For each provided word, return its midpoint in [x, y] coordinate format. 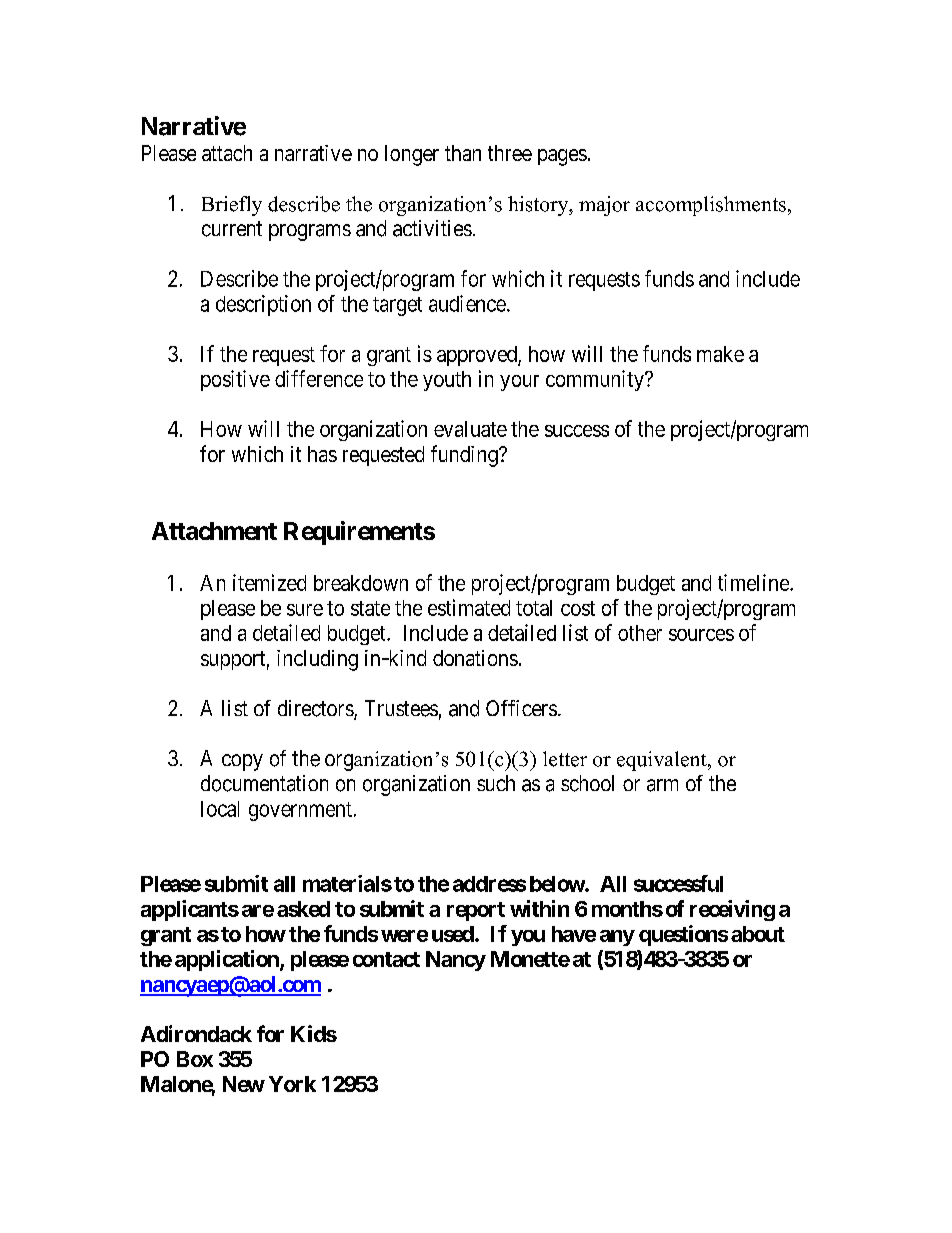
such [496, 783]
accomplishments [711, 206]
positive [235, 380]
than [463, 153]
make [720, 354]
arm [662, 785]
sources [701, 635]
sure [305, 610]
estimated [469, 607]
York [292, 1084]
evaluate [470, 429]
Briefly [232, 206]
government [300, 811]
